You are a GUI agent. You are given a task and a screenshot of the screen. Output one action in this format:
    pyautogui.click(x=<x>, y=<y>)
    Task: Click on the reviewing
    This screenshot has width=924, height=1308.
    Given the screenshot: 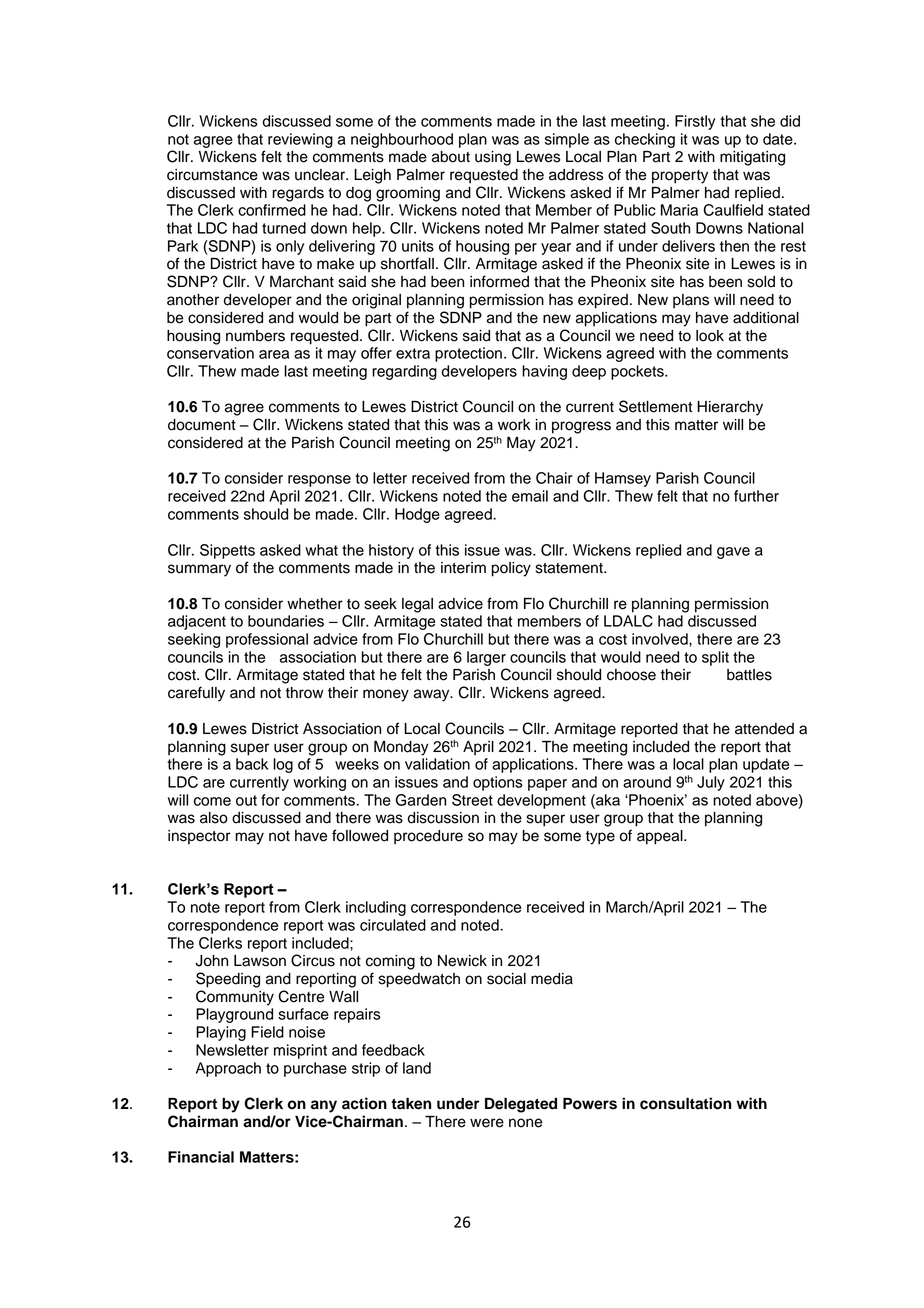 What is the action you would take?
    pyautogui.click(x=300, y=140)
